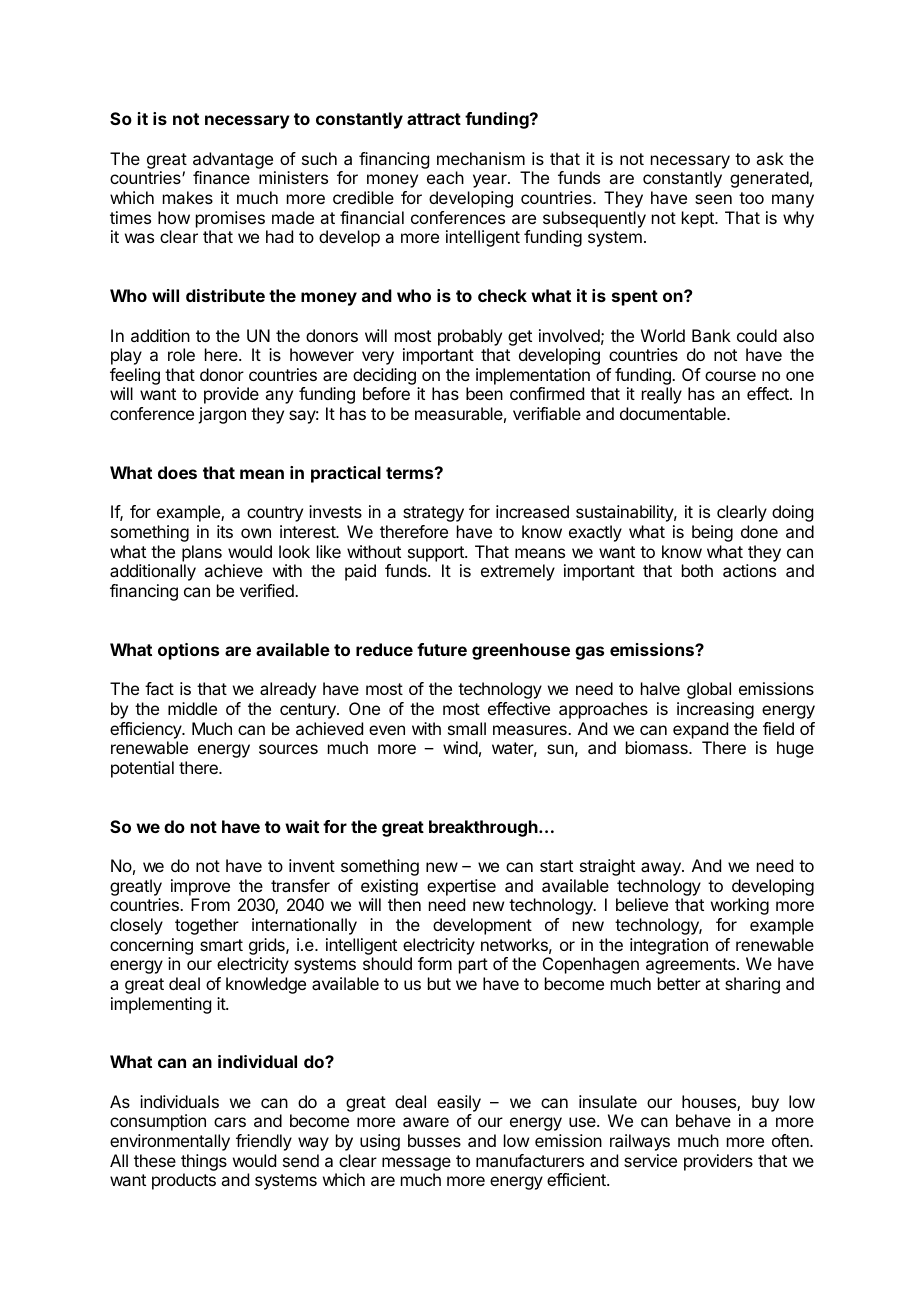 The image size is (924, 1308). What do you see at coordinates (709, 690) in the image?
I see `global` at bounding box center [709, 690].
